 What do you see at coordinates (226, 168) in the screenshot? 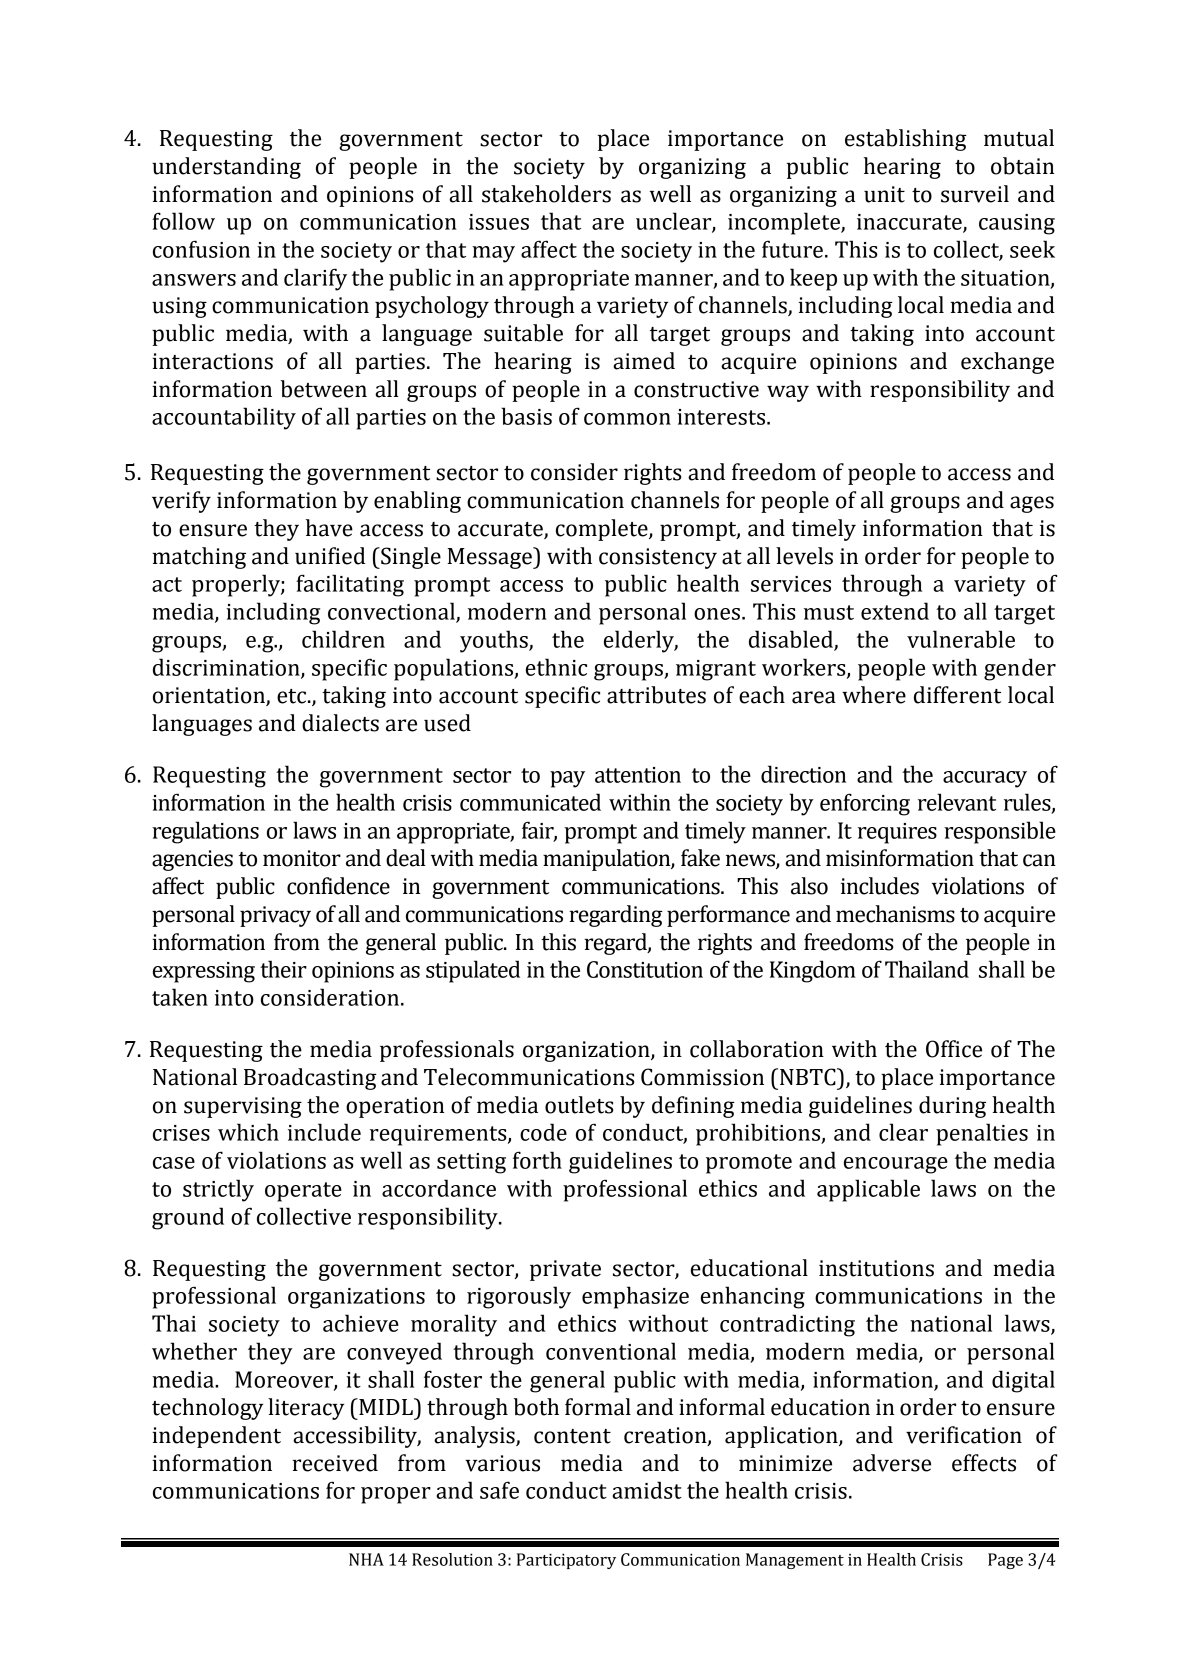
I see `understanding` at bounding box center [226, 168].
